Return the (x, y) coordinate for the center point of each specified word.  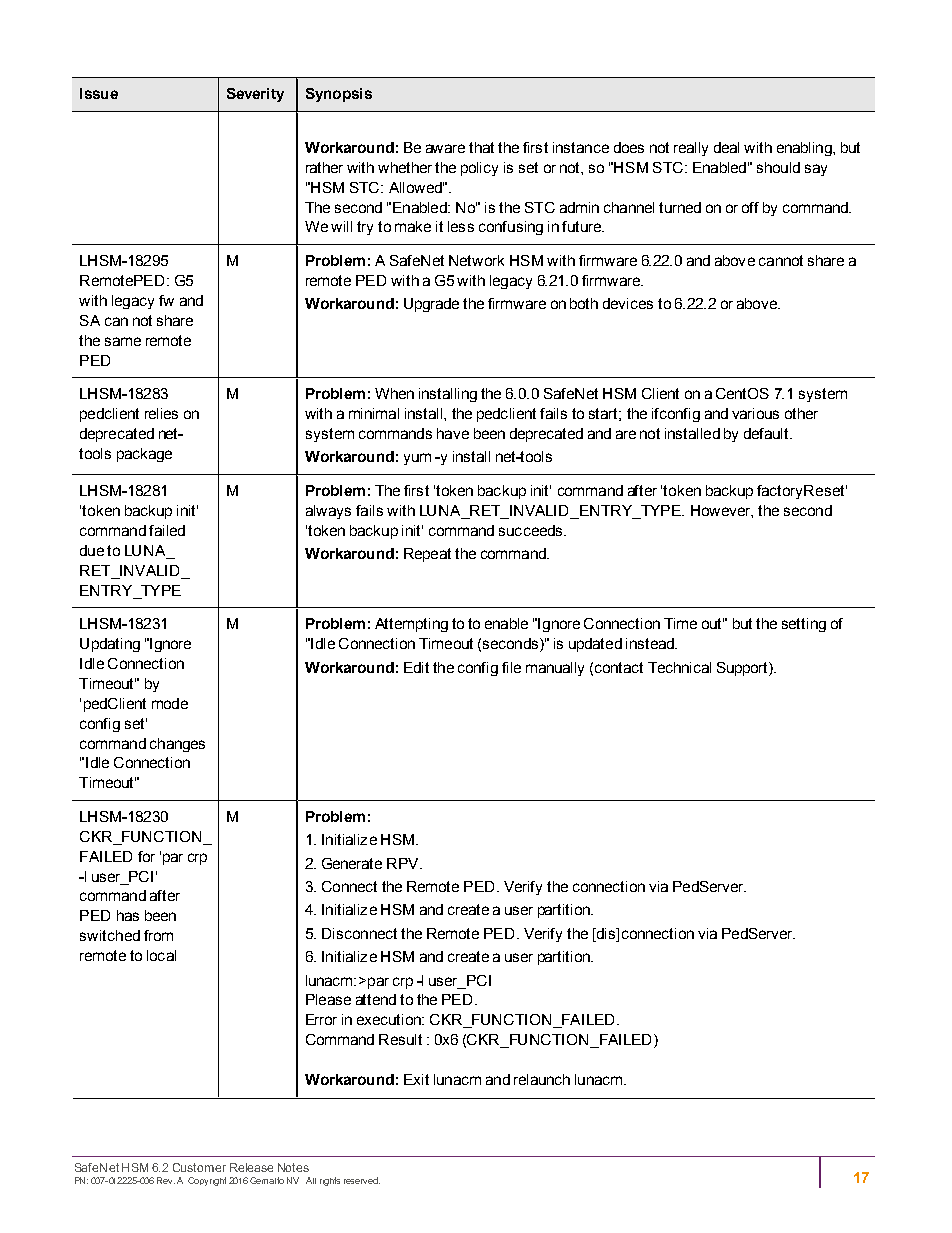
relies (161, 413)
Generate (352, 863)
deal (726, 147)
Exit (416, 1079)
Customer (199, 1167)
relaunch (542, 1079)
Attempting (411, 625)
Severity (255, 95)
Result (400, 1039)
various (755, 413)
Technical (679, 667)
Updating (110, 645)
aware (445, 148)
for (146, 856)
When (394, 393)
